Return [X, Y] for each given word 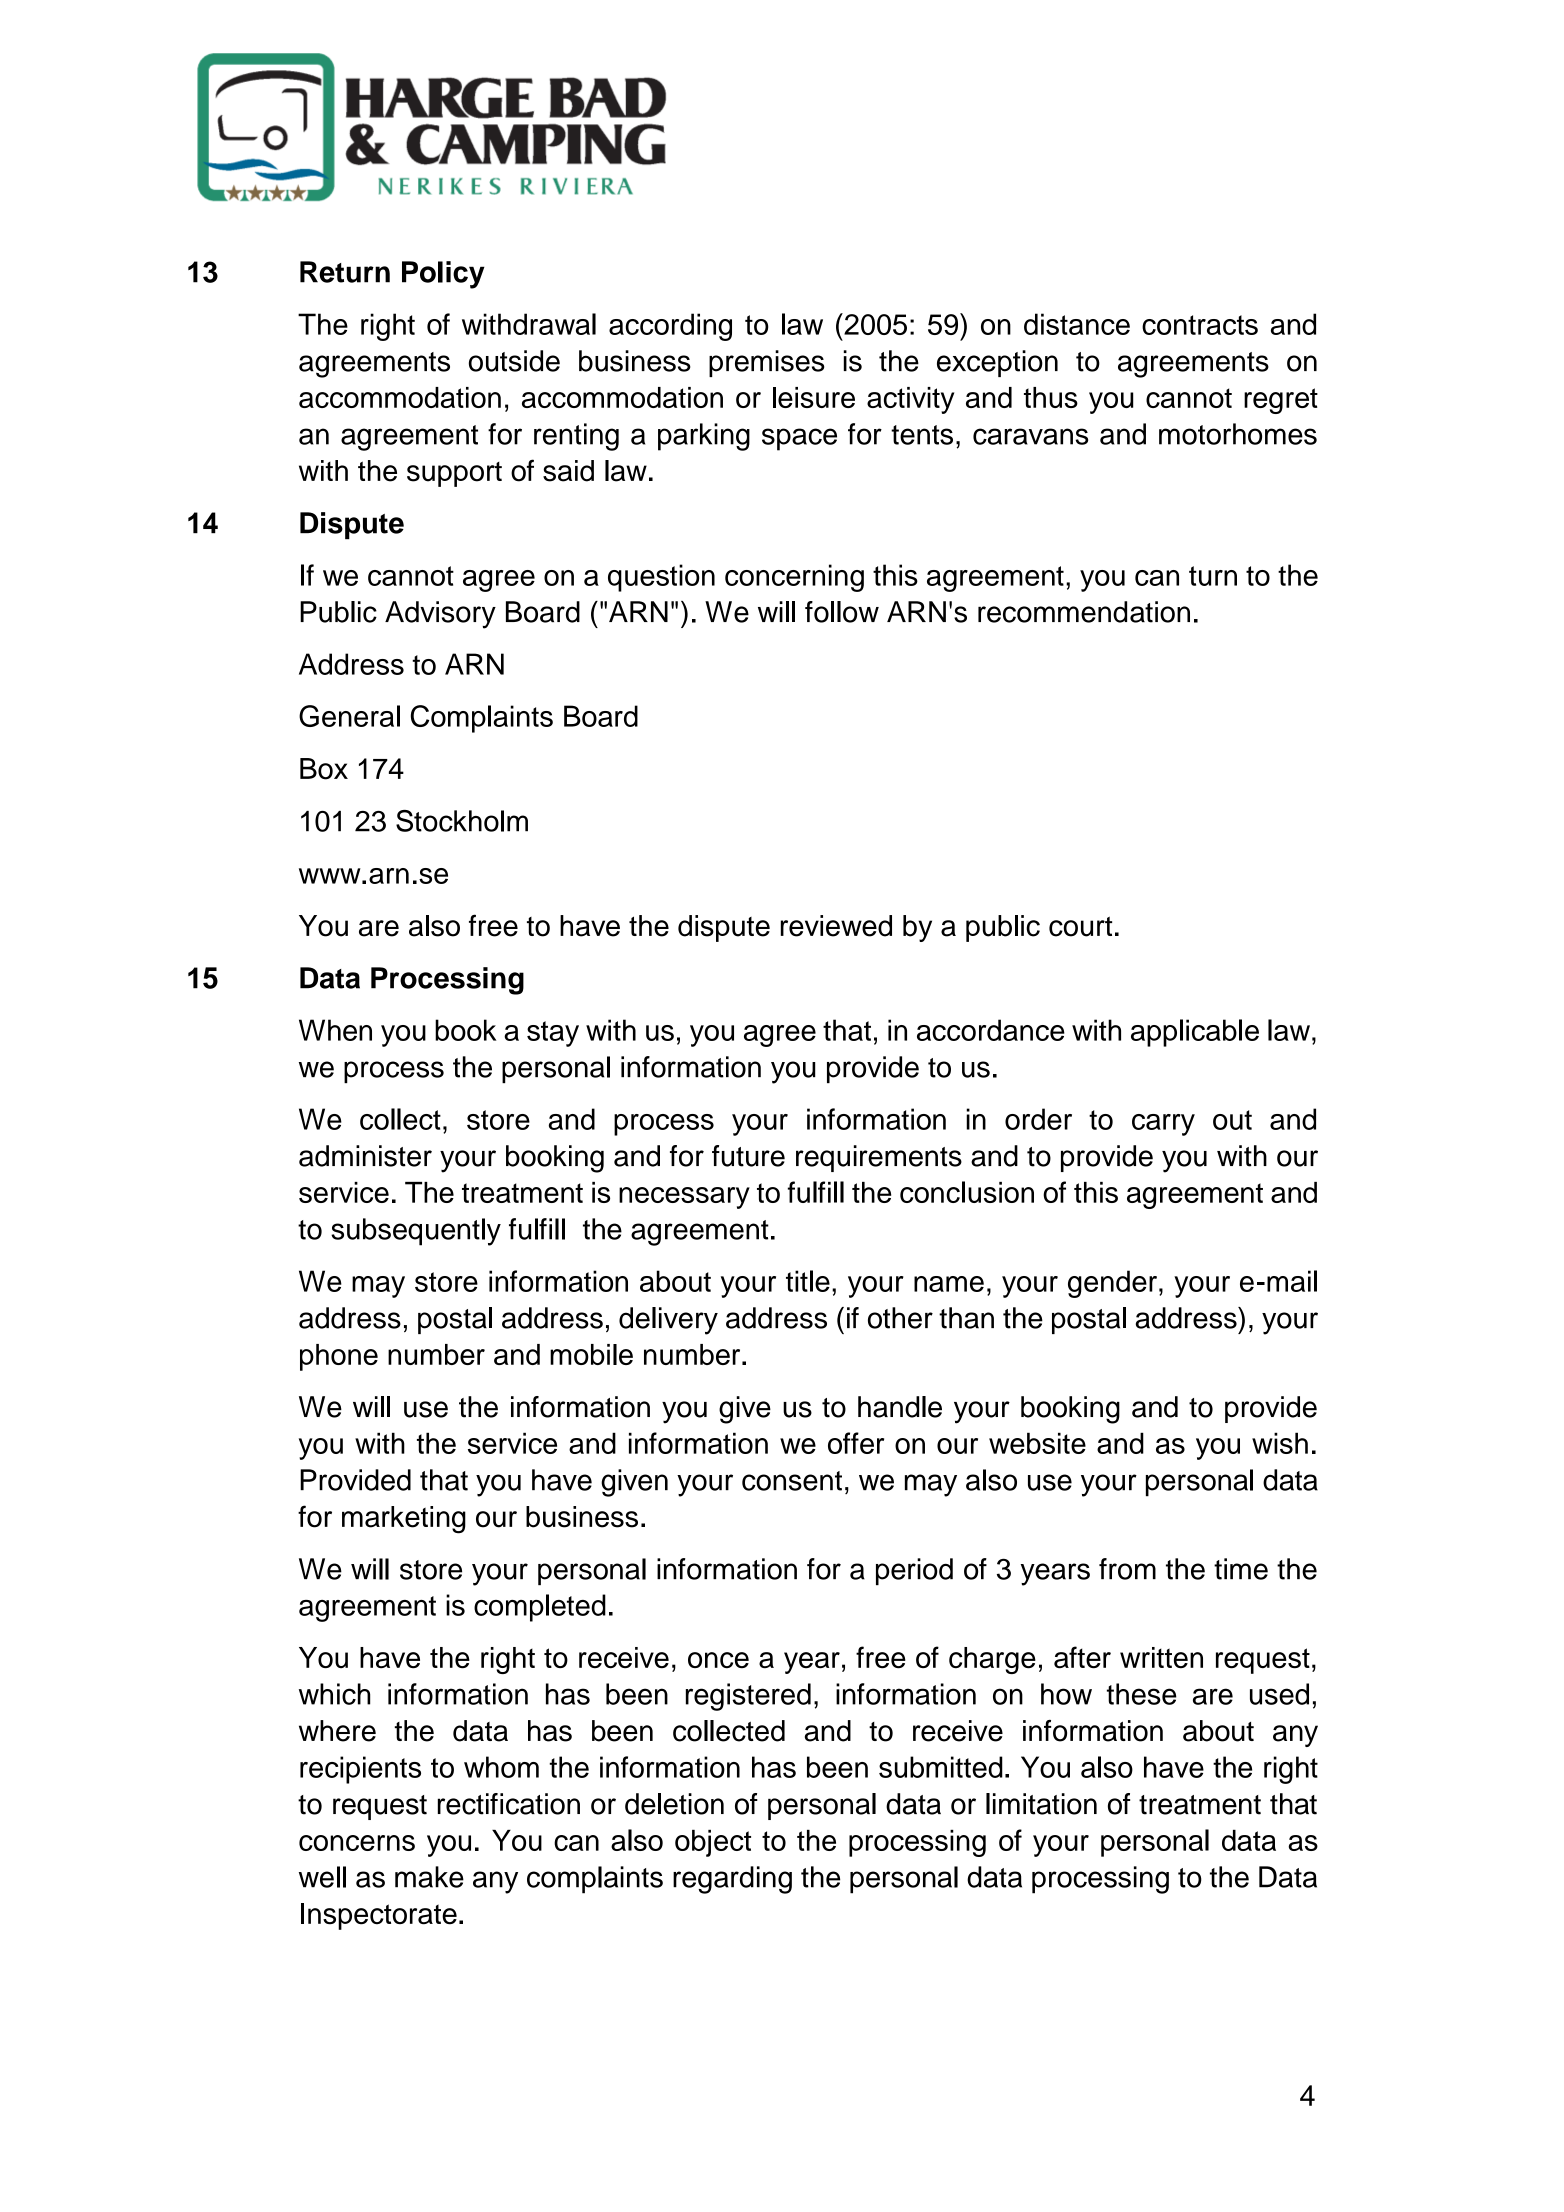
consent [792, 1481]
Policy [443, 275]
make [429, 1877]
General [349, 716]
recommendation [1084, 612]
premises [766, 363]
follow [842, 612]
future [748, 1156]
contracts [1200, 325]
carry [1163, 1125]
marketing [404, 1520]
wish [1280, 1443]
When [335, 1030]
